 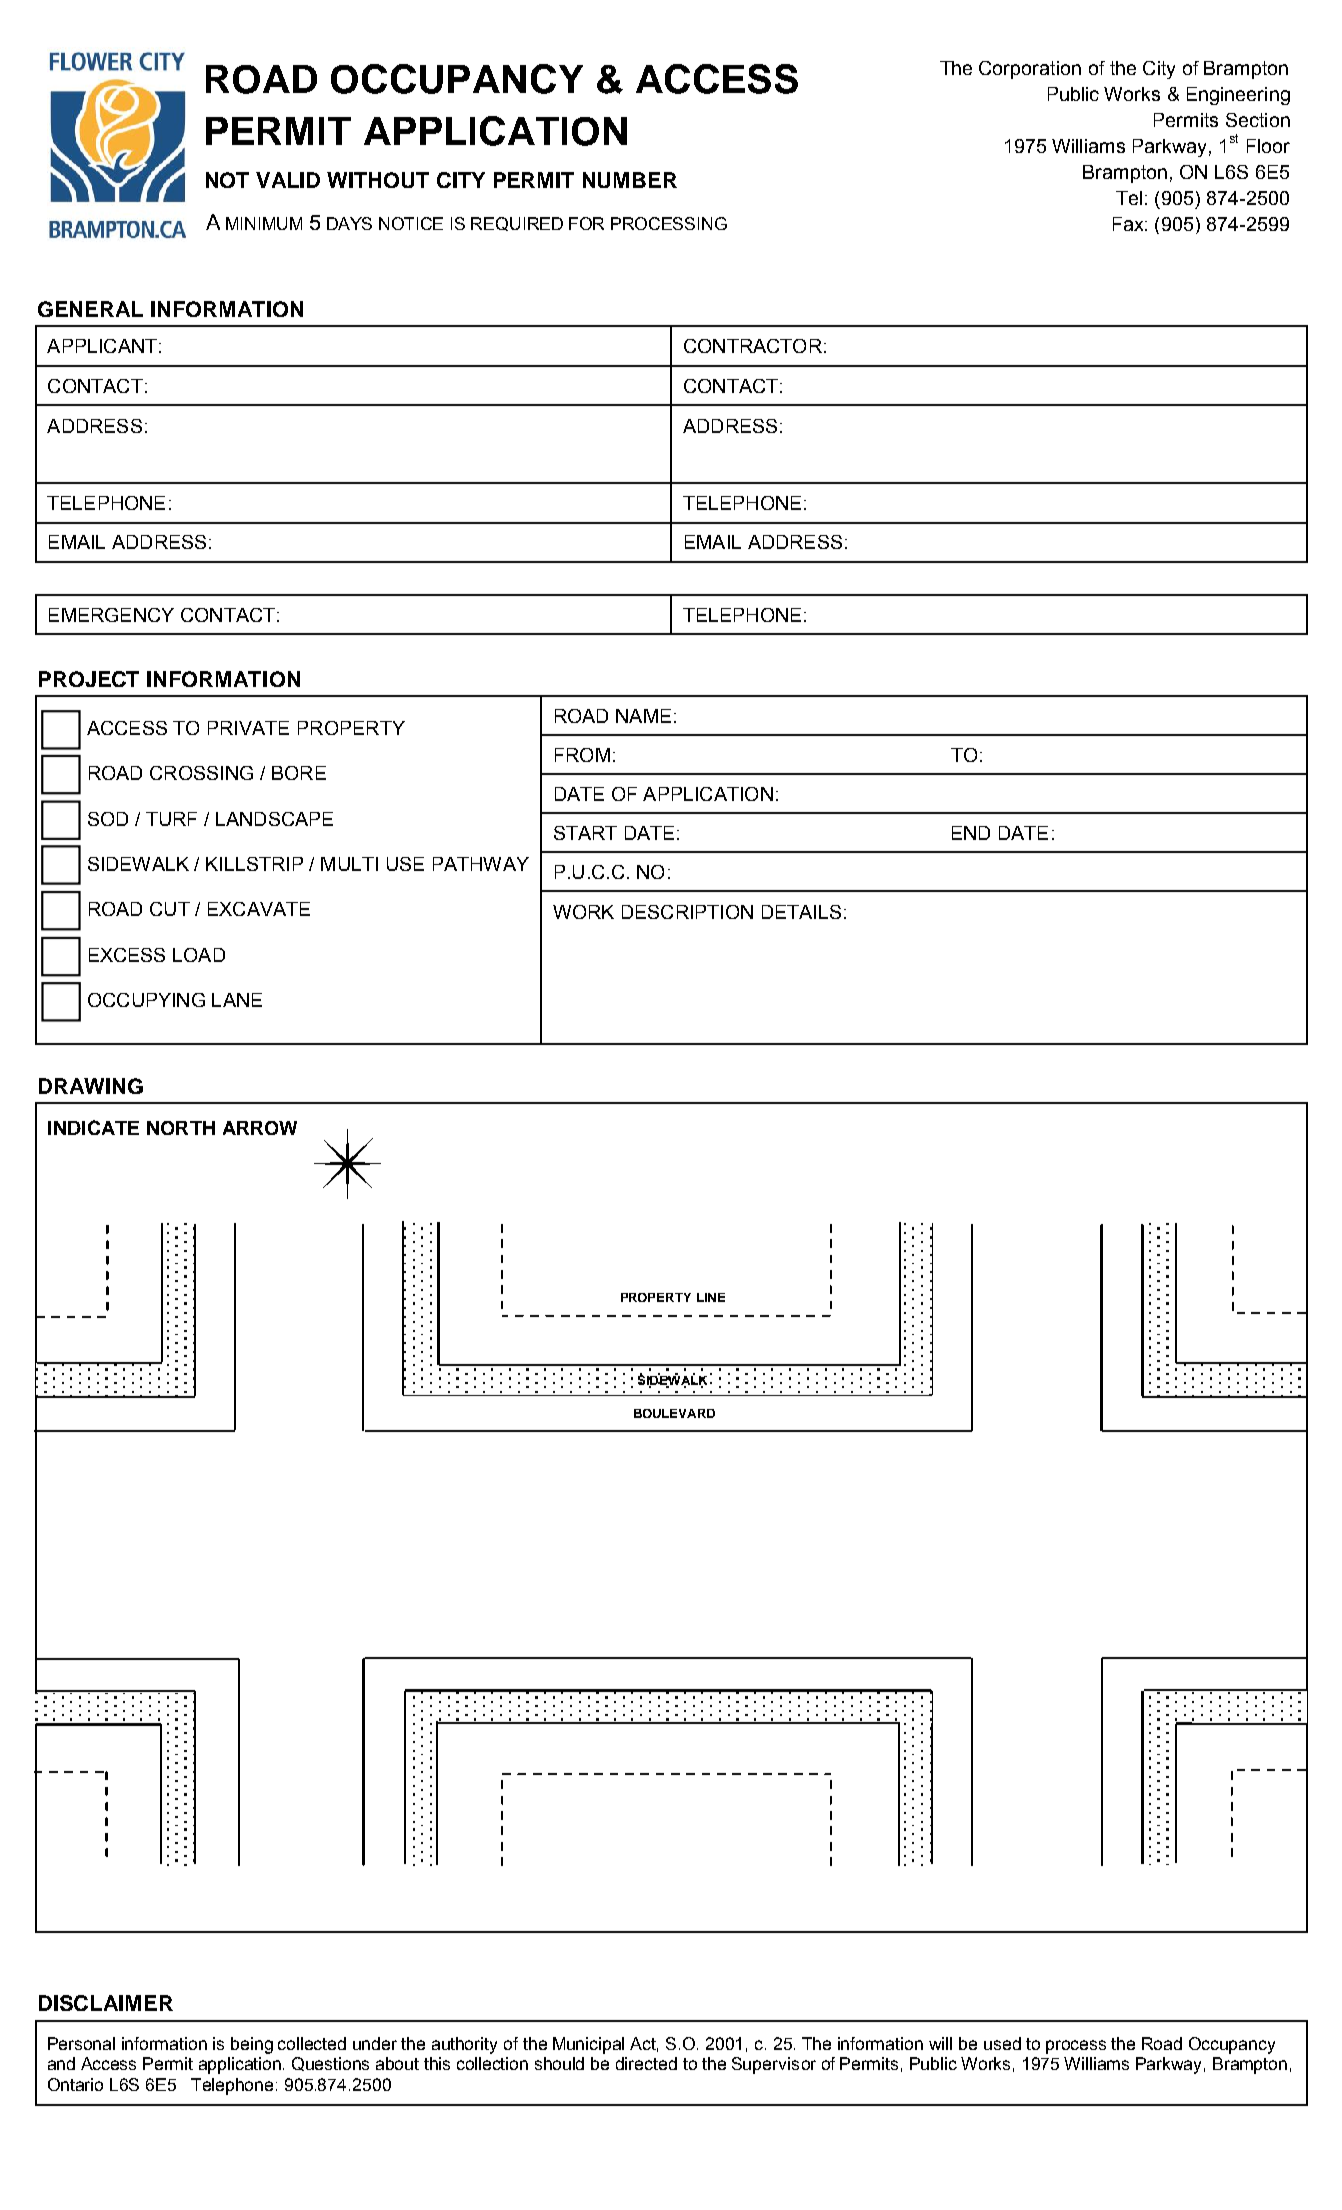 What do you see at coordinates (1129, 224) in the image?
I see `Fax` at bounding box center [1129, 224].
